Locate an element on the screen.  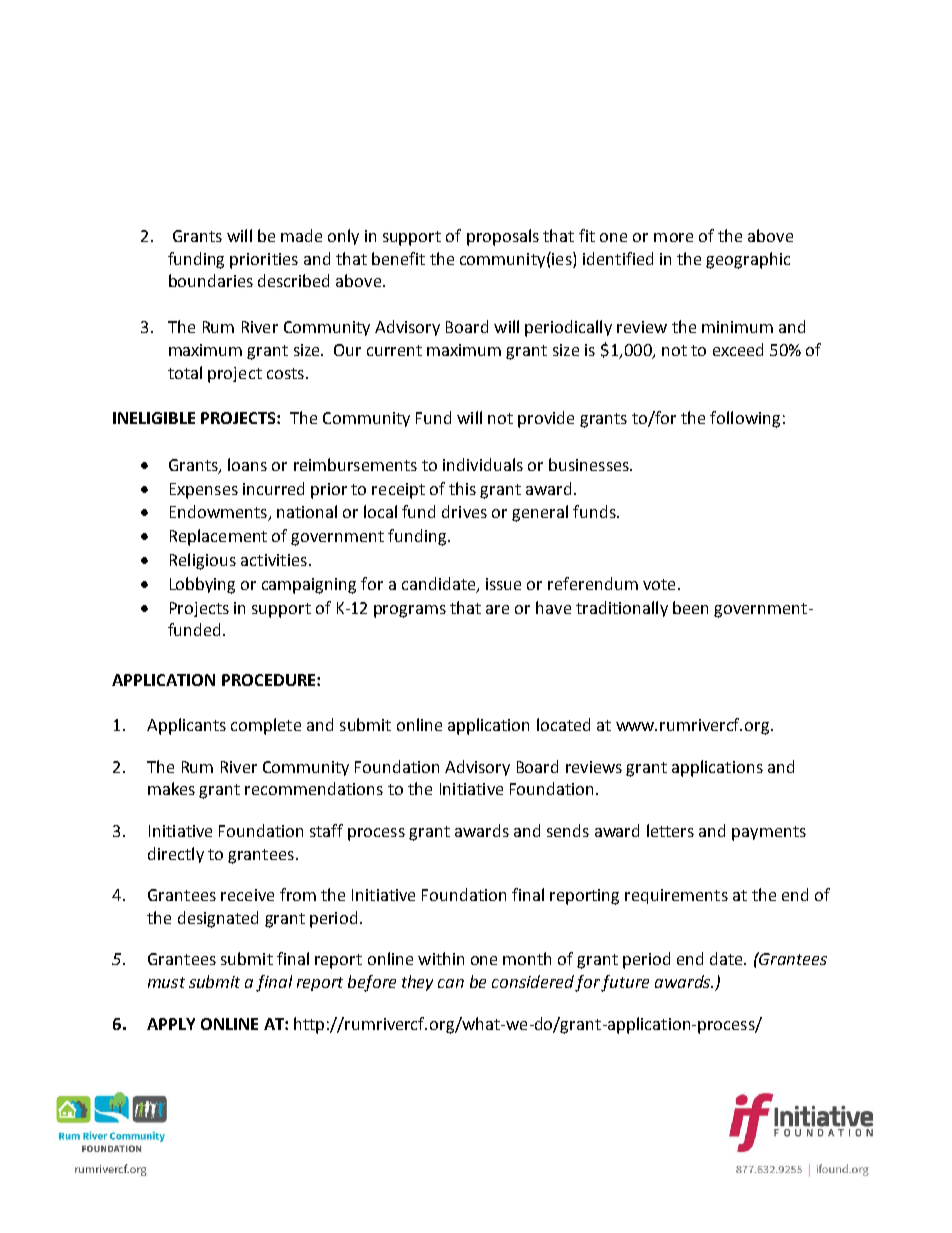
more is located at coordinates (673, 237).
